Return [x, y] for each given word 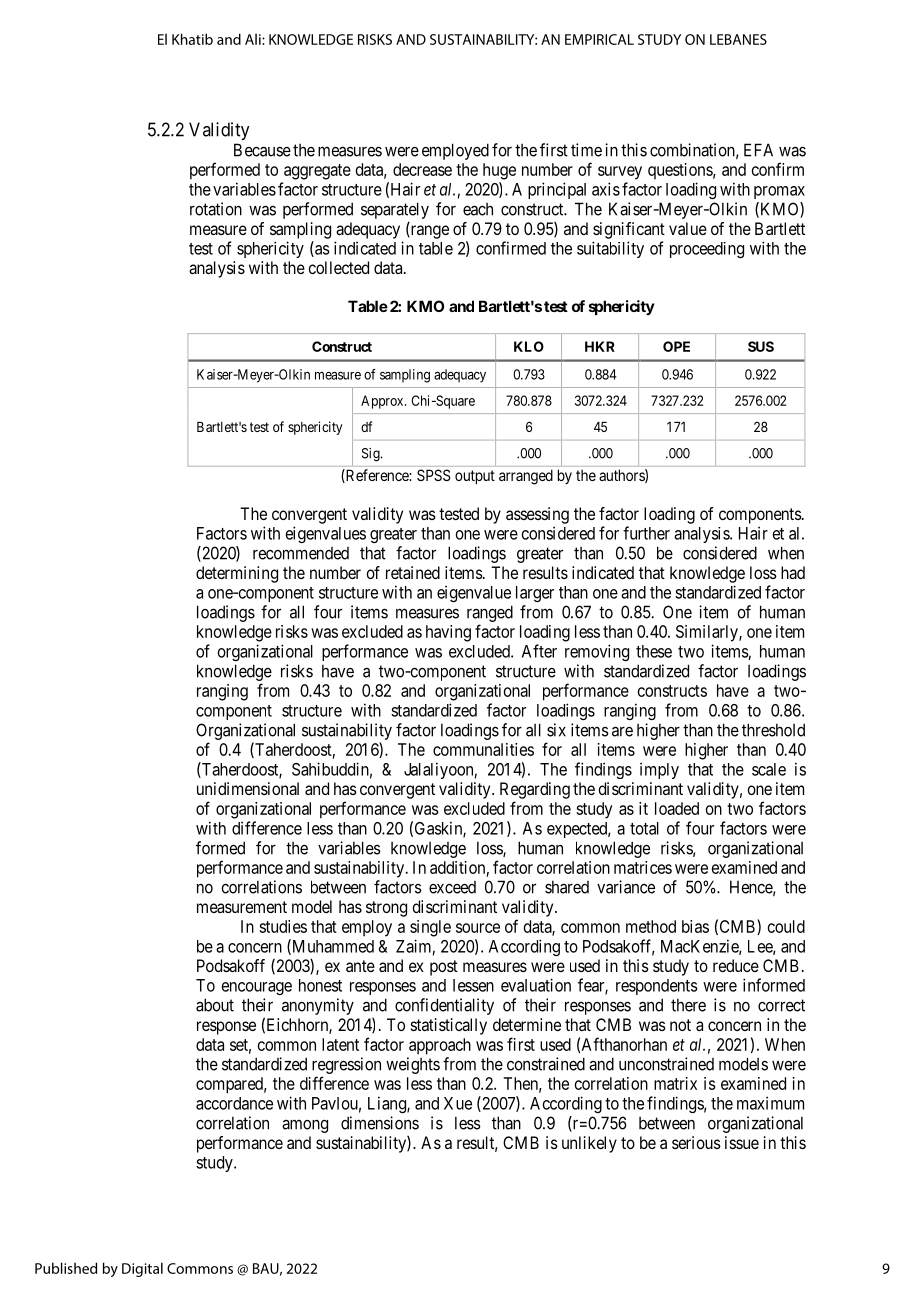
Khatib [192, 39]
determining [237, 574]
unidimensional [248, 788]
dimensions [380, 1123]
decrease [422, 169]
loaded [677, 808]
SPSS [433, 475]
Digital [142, 1269]
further [646, 533]
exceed [452, 887]
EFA [758, 150]
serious [696, 1142]
